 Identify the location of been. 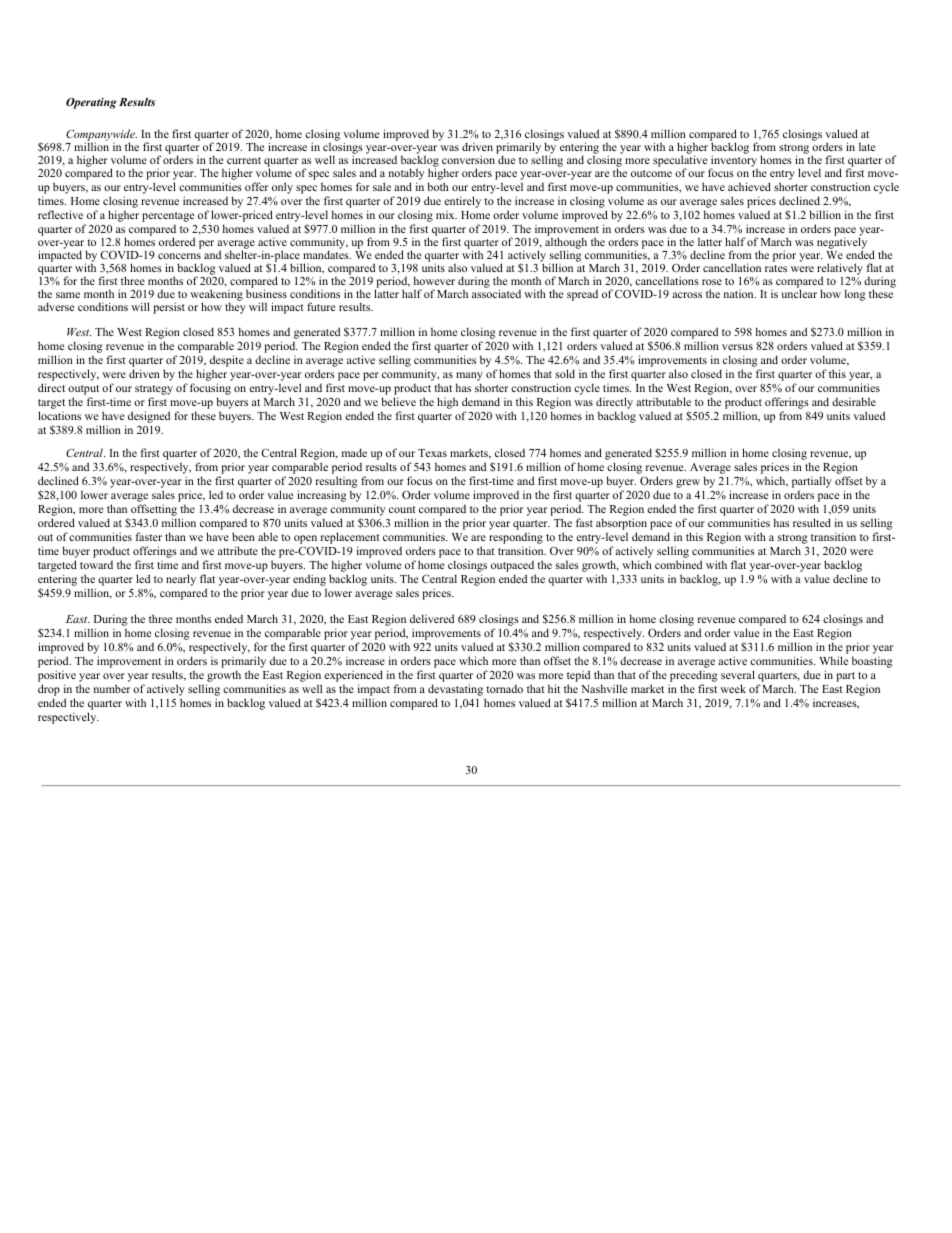
(243, 536).
